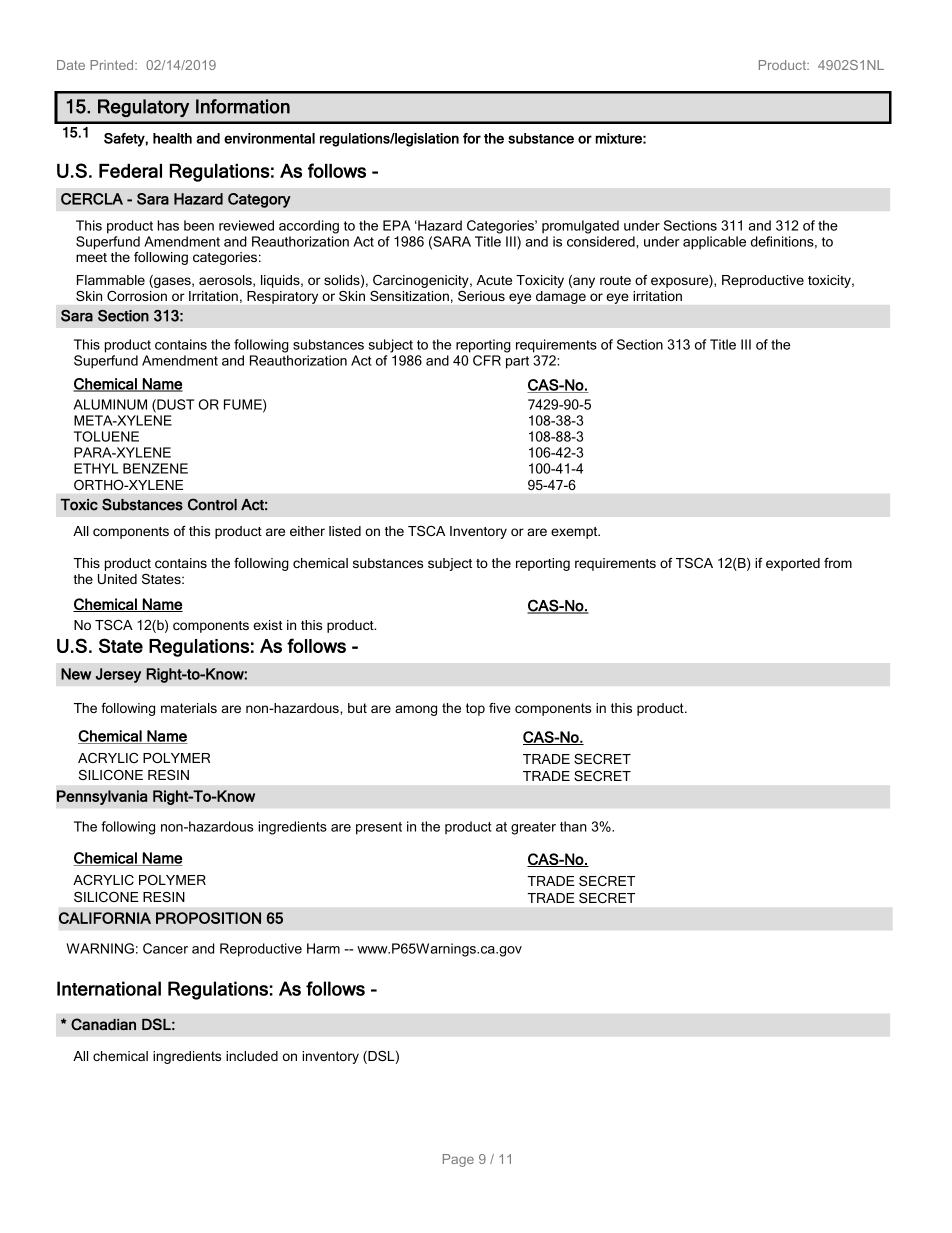 Image resolution: width=952 pixels, height=1233 pixels. Describe the element at coordinates (475, 709) in the page. I see `top` at that location.
